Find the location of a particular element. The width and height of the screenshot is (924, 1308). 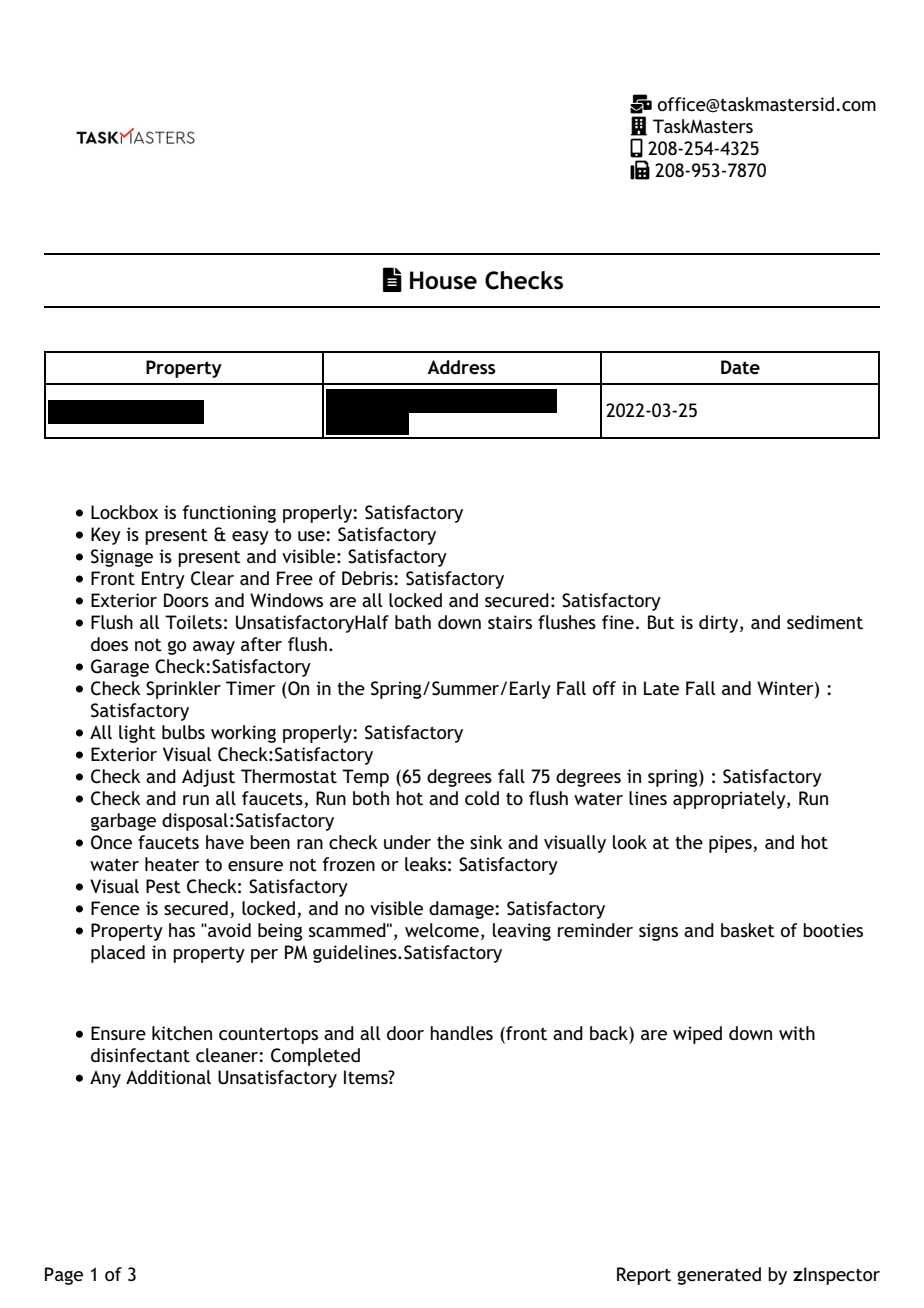

Date is located at coordinates (740, 367).
